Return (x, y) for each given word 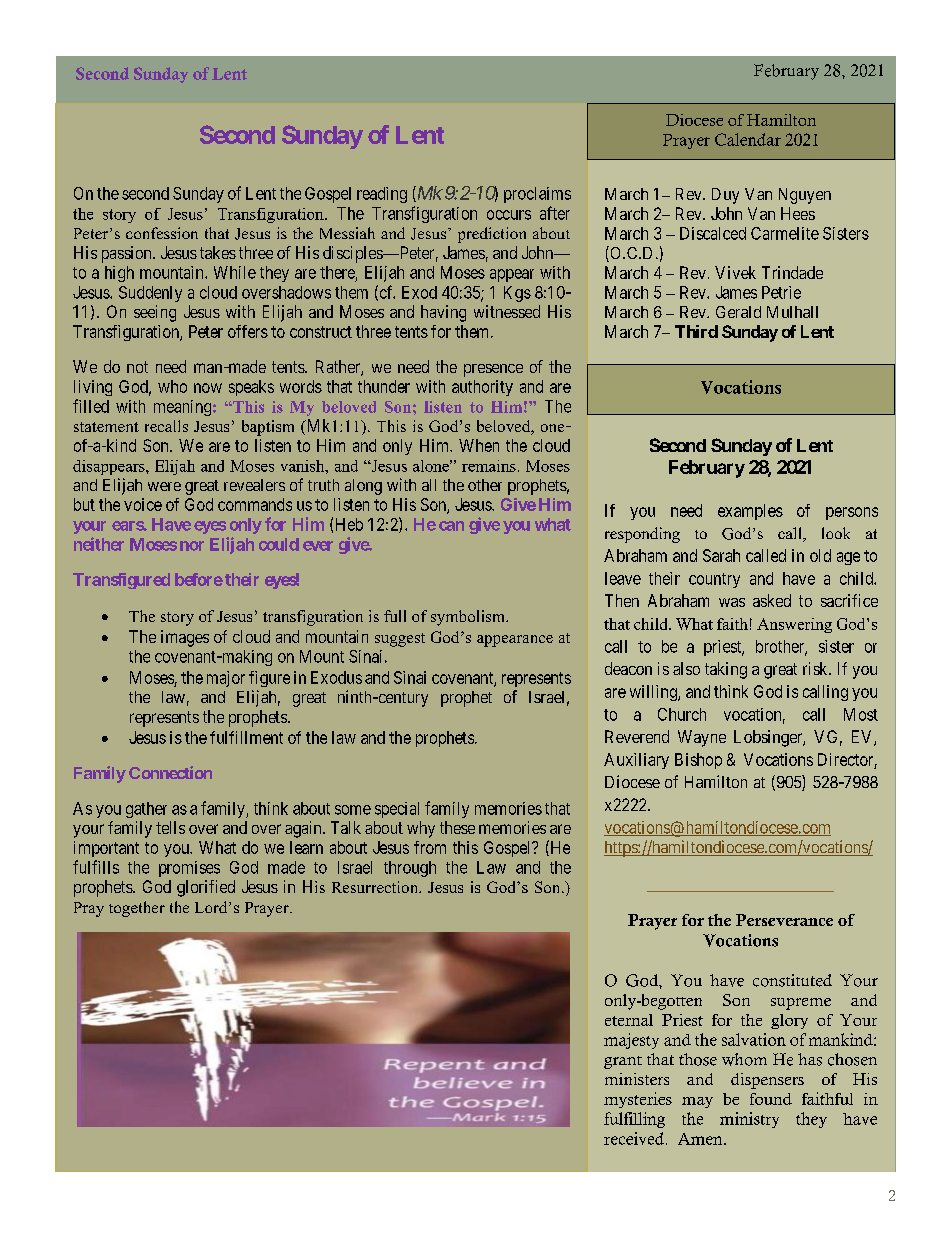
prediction (492, 235)
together (137, 909)
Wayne (702, 738)
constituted (792, 980)
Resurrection (376, 887)
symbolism (469, 618)
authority (482, 388)
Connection (170, 772)
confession (162, 233)
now (208, 388)
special (397, 810)
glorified (206, 888)
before (199, 579)
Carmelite (785, 233)
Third (696, 331)
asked (772, 600)
